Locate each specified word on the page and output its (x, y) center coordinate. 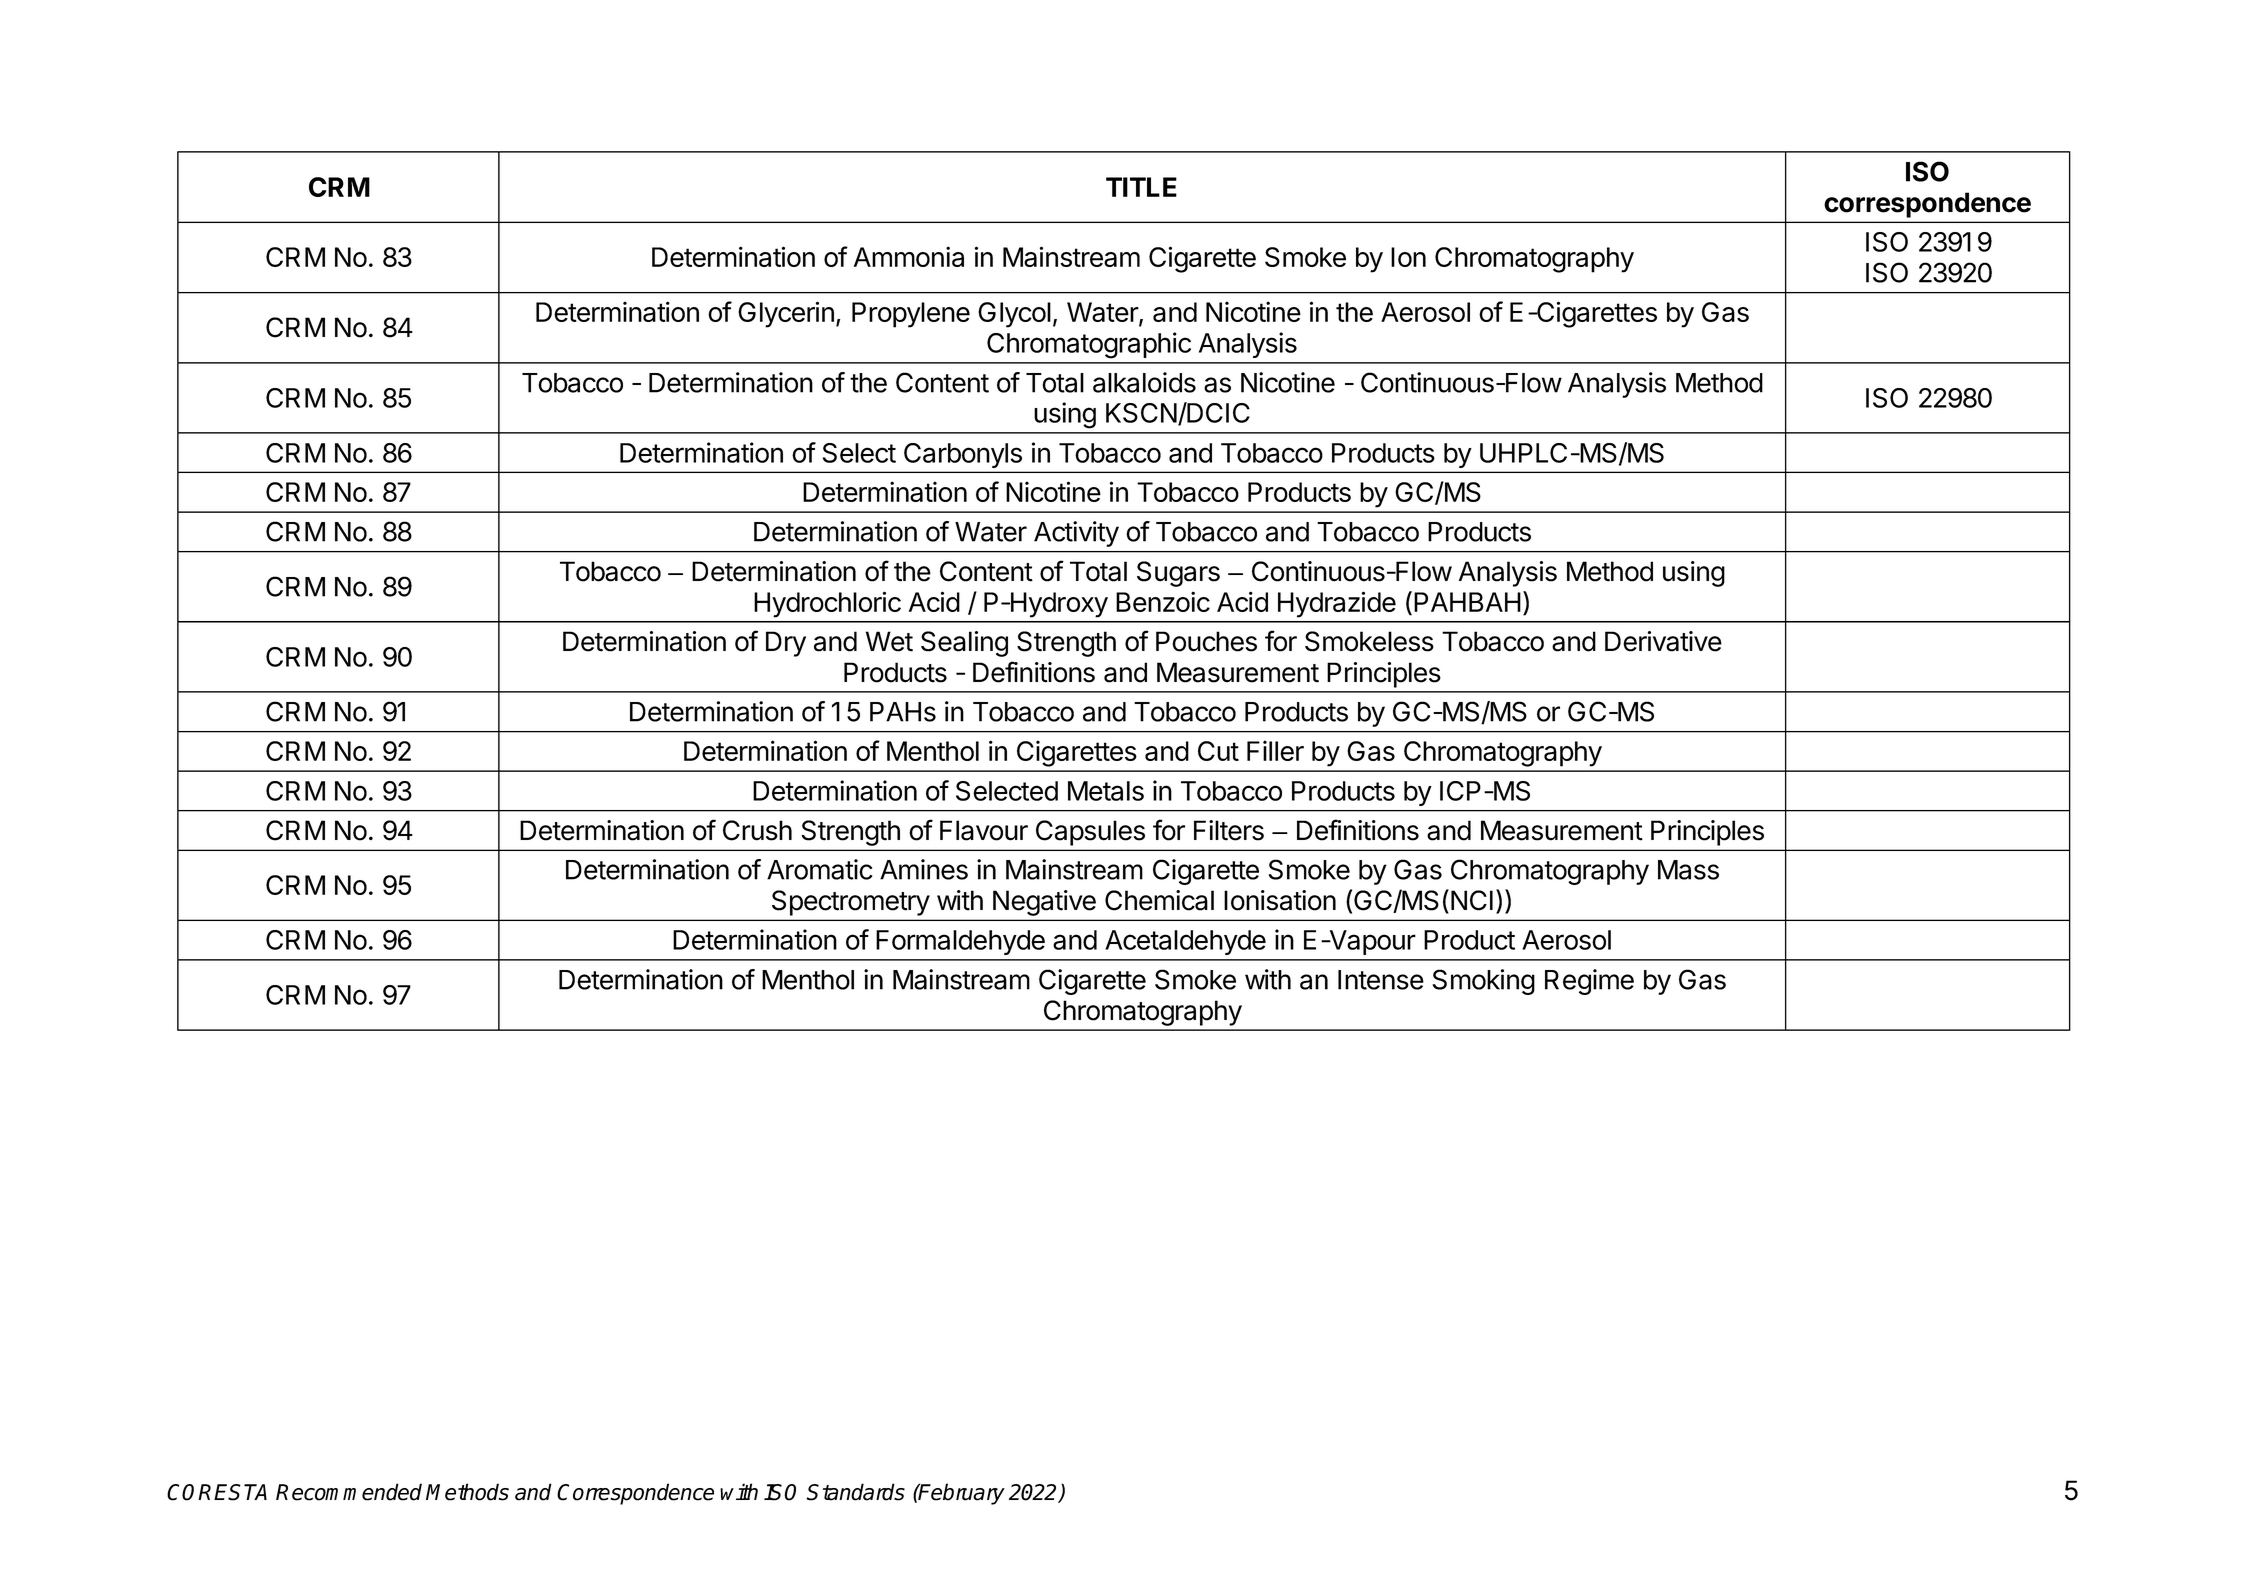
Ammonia (909, 256)
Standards (856, 1492)
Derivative (1663, 641)
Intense (1381, 980)
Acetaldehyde (1185, 942)
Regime (1589, 982)
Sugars (1178, 574)
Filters (1229, 830)
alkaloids (1144, 382)
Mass (1688, 870)
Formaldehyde (960, 942)
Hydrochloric (827, 604)
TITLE (1141, 187)
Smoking (1484, 982)
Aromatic (820, 869)
